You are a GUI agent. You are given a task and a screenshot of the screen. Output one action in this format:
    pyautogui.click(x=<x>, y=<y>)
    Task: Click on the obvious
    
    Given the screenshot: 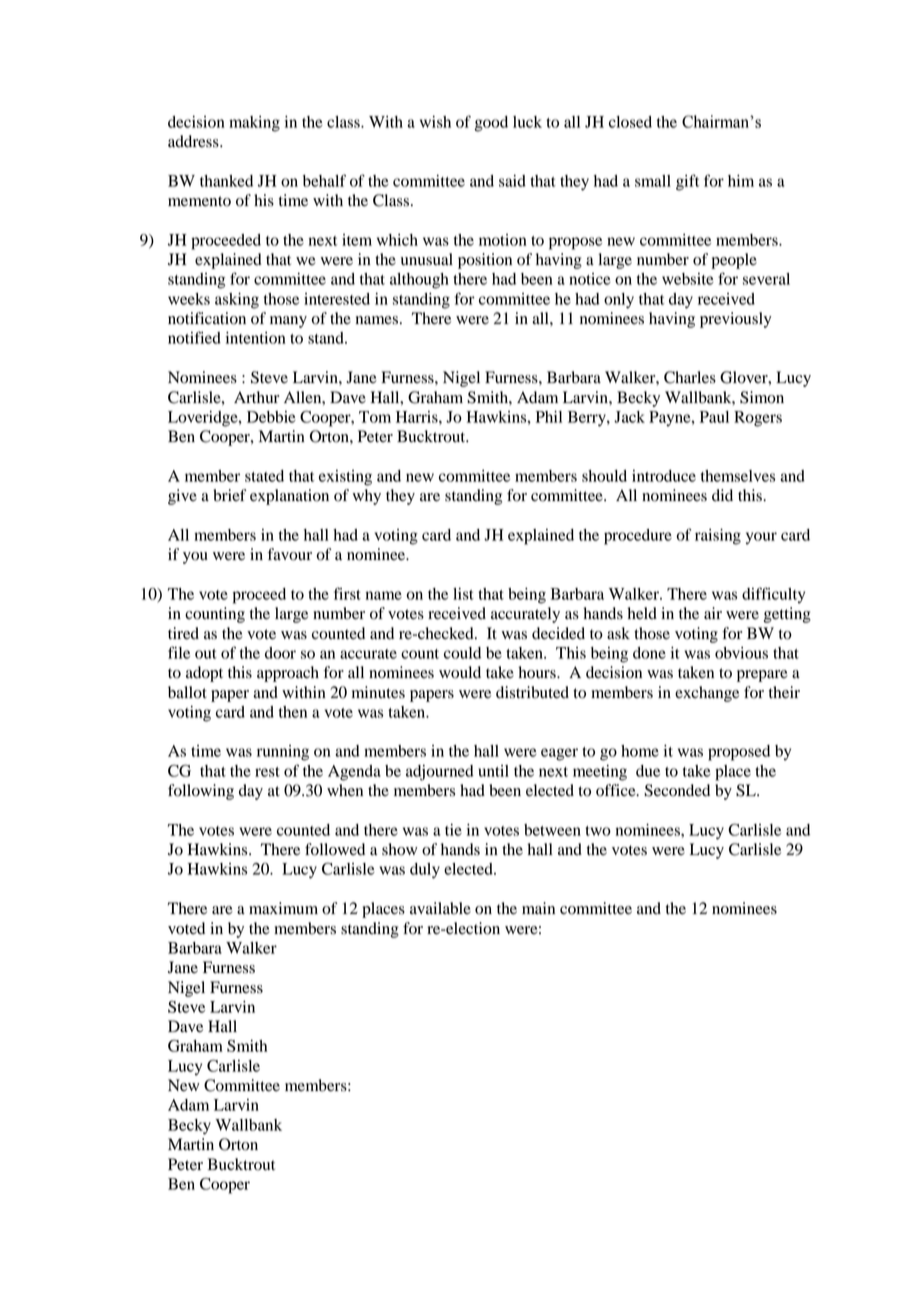 What is the action you would take?
    pyautogui.click(x=741, y=653)
